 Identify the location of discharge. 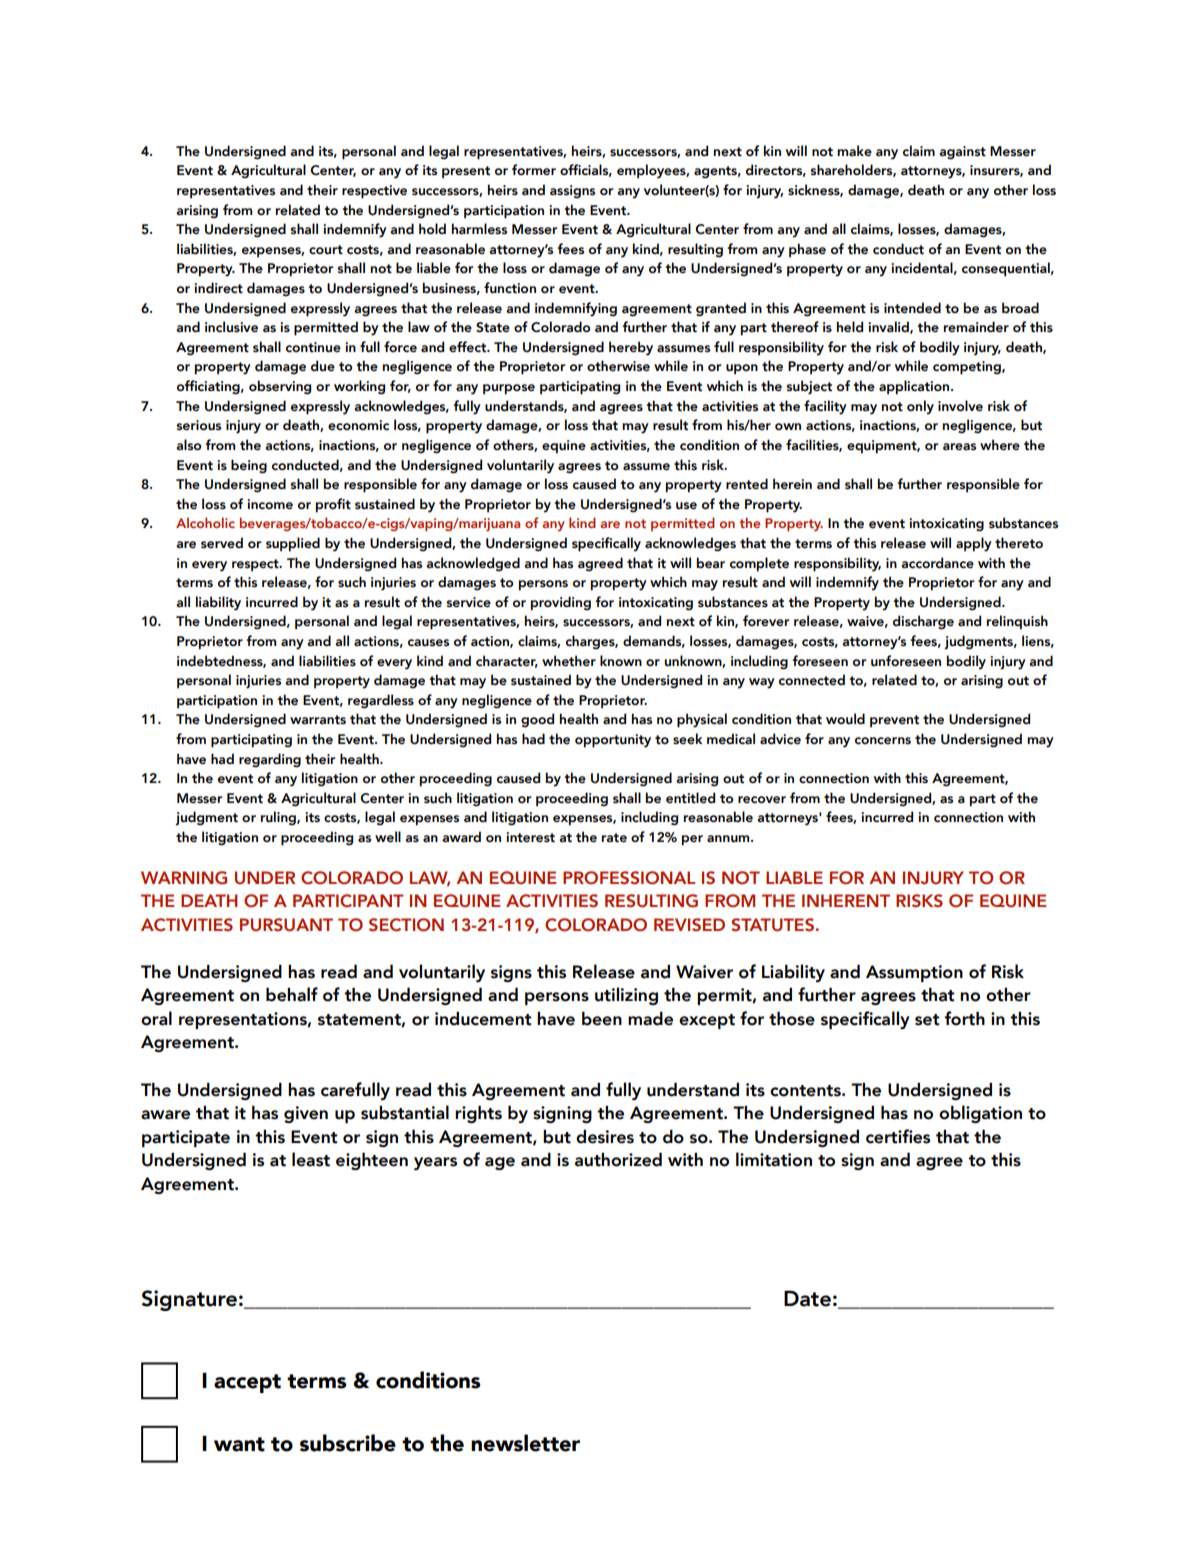
(923, 622).
